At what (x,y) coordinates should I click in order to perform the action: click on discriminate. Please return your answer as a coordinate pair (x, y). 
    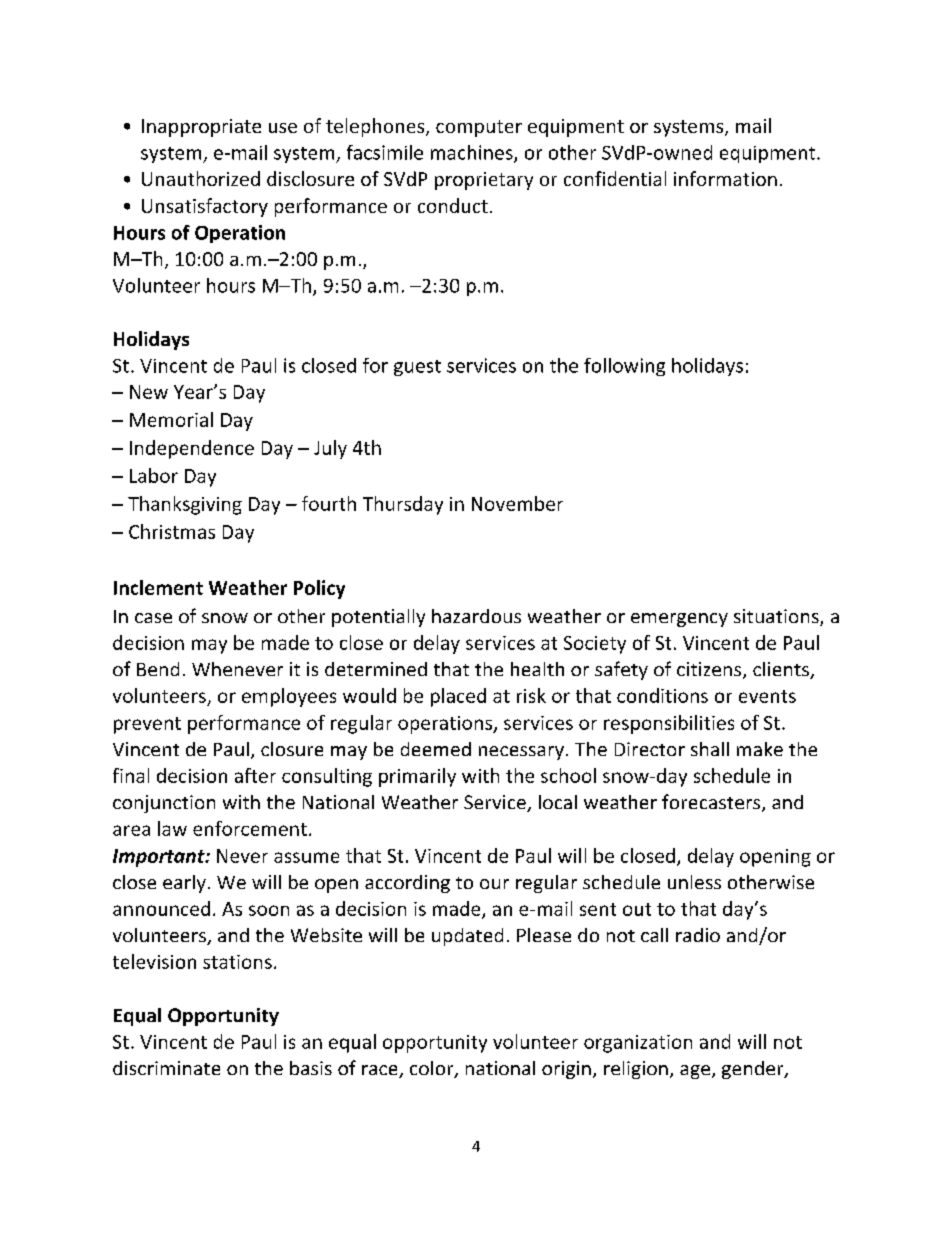
    Looking at the image, I should click on (166, 1068).
